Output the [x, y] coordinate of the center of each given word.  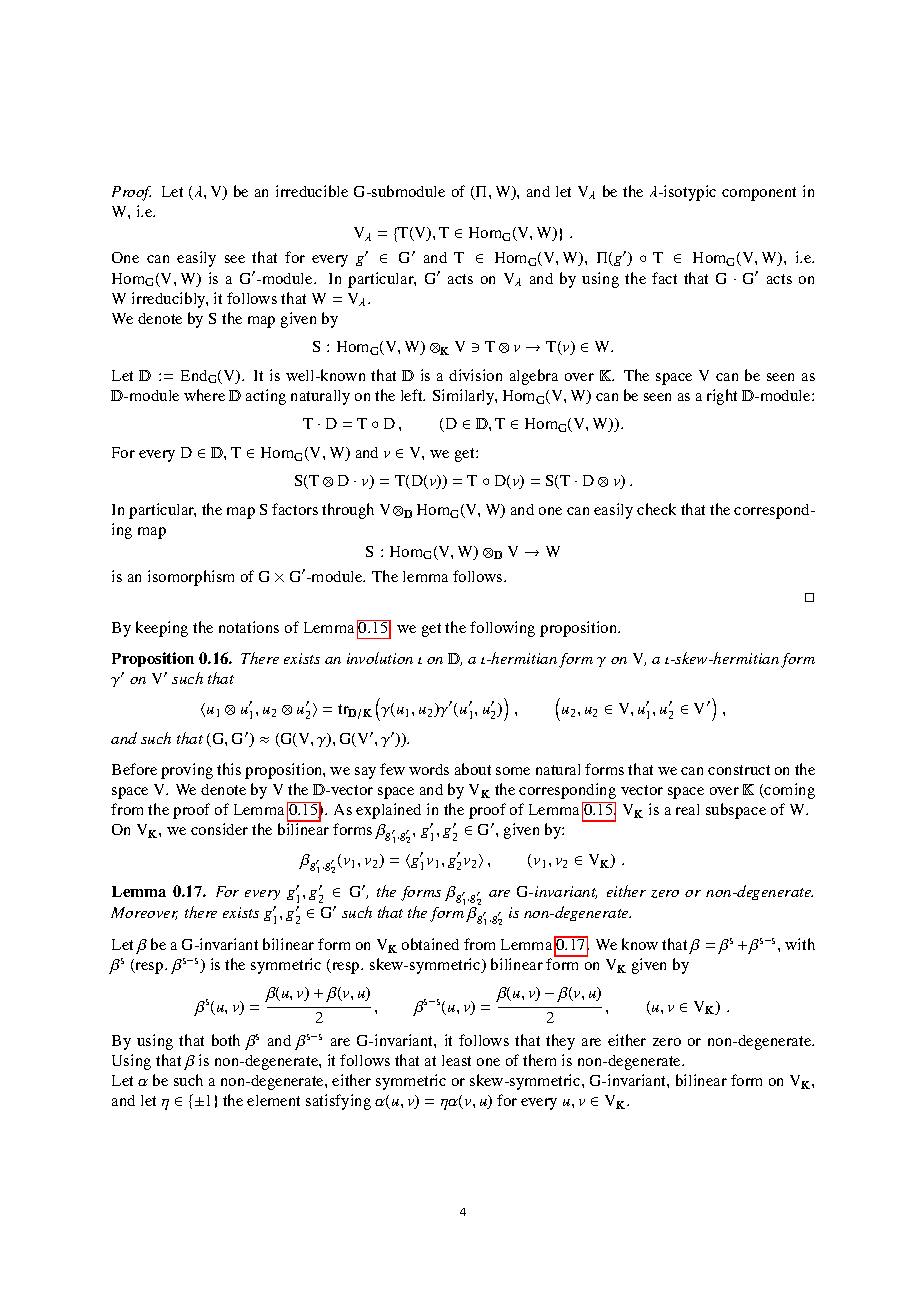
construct [739, 770]
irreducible [312, 191]
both [226, 1040]
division [475, 375]
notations [249, 627]
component [759, 194]
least [456, 1060]
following [502, 629]
